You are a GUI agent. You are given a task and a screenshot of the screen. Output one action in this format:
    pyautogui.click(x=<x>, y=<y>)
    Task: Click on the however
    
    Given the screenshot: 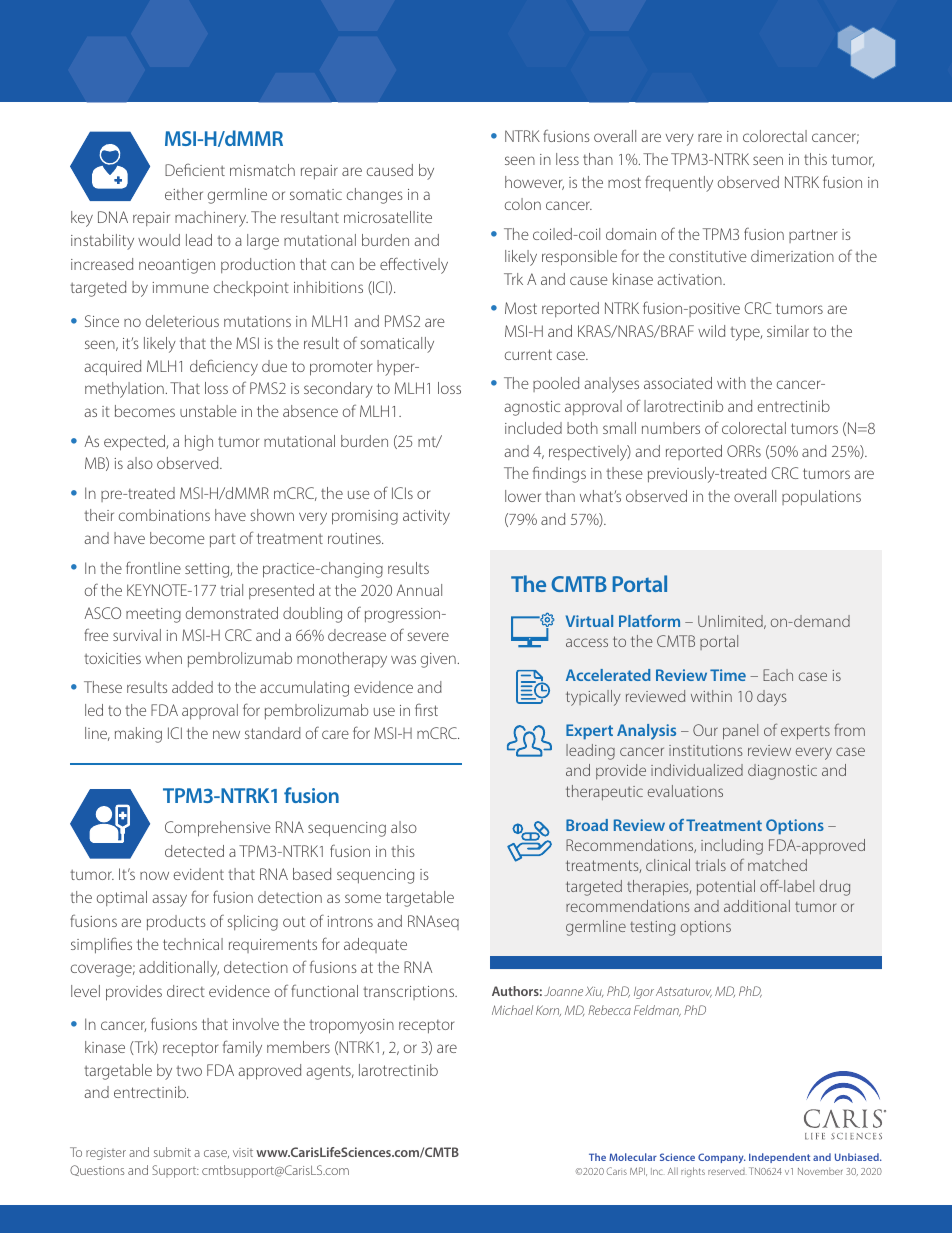 What is the action you would take?
    pyautogui.click(x=534, y=183)
